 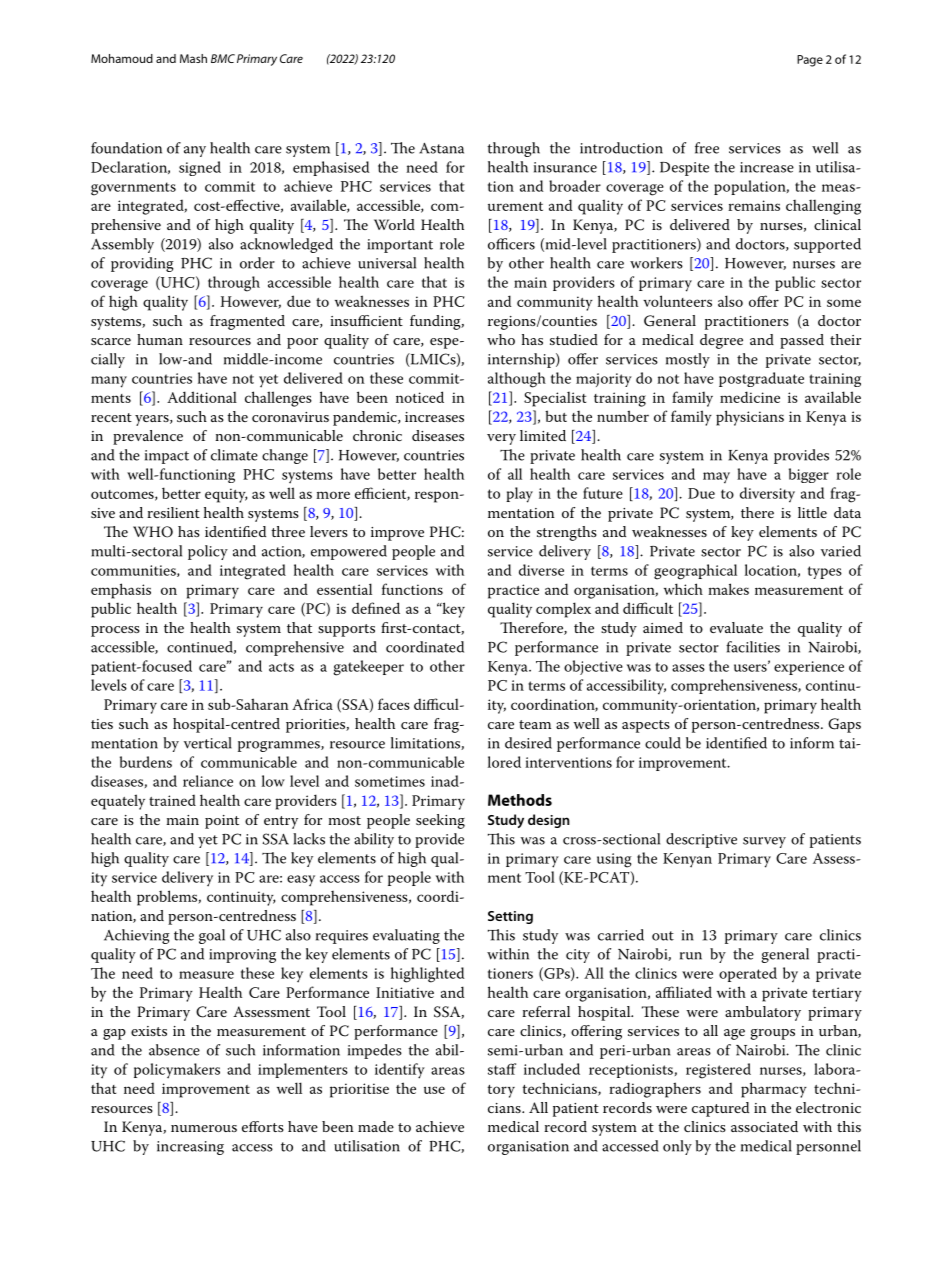 What do you see at coordinates (115, 631) in the page?
I see `process` at bounding box center [115, 631].
